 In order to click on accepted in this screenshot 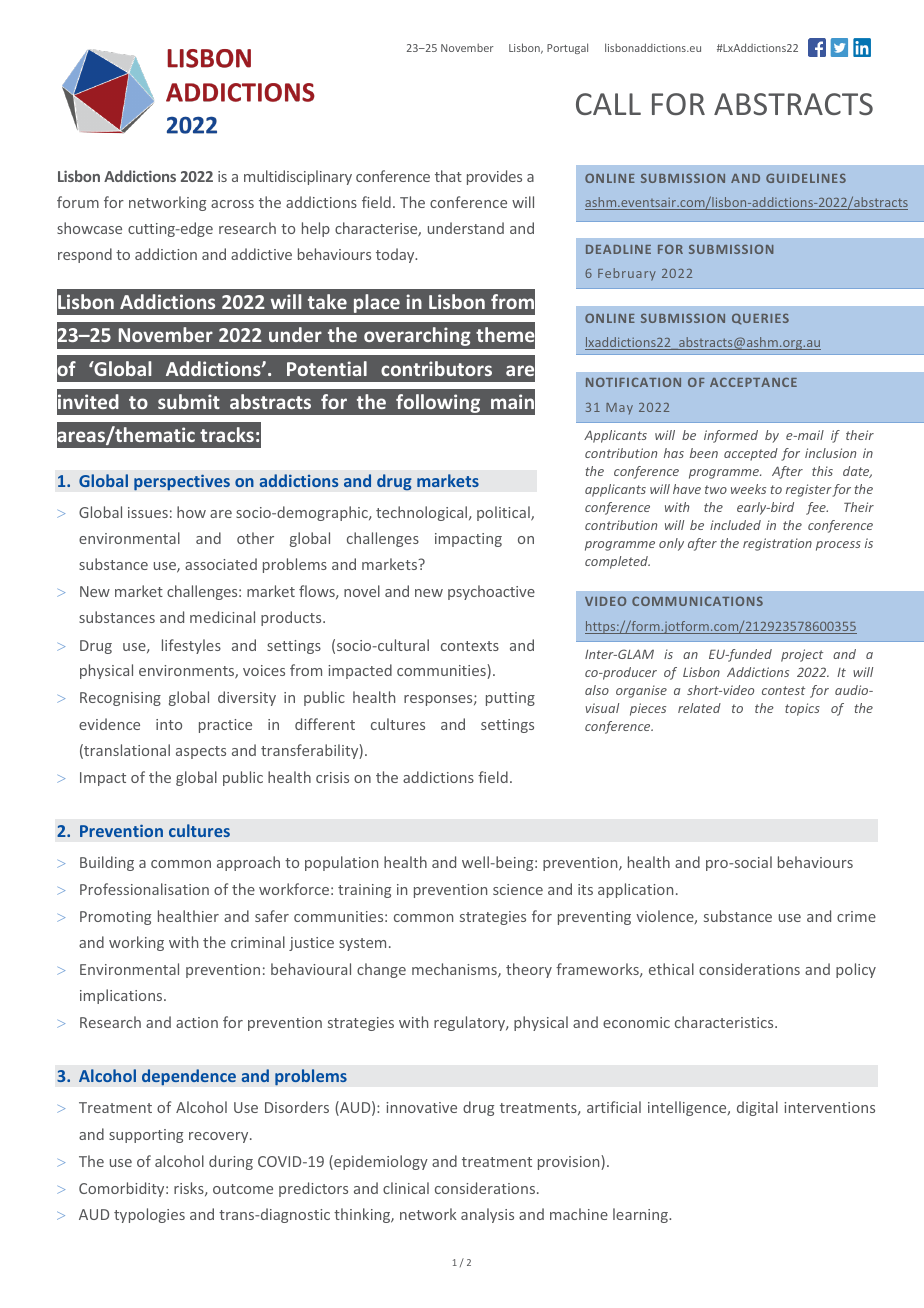, I will do `click(751, 454)`.
